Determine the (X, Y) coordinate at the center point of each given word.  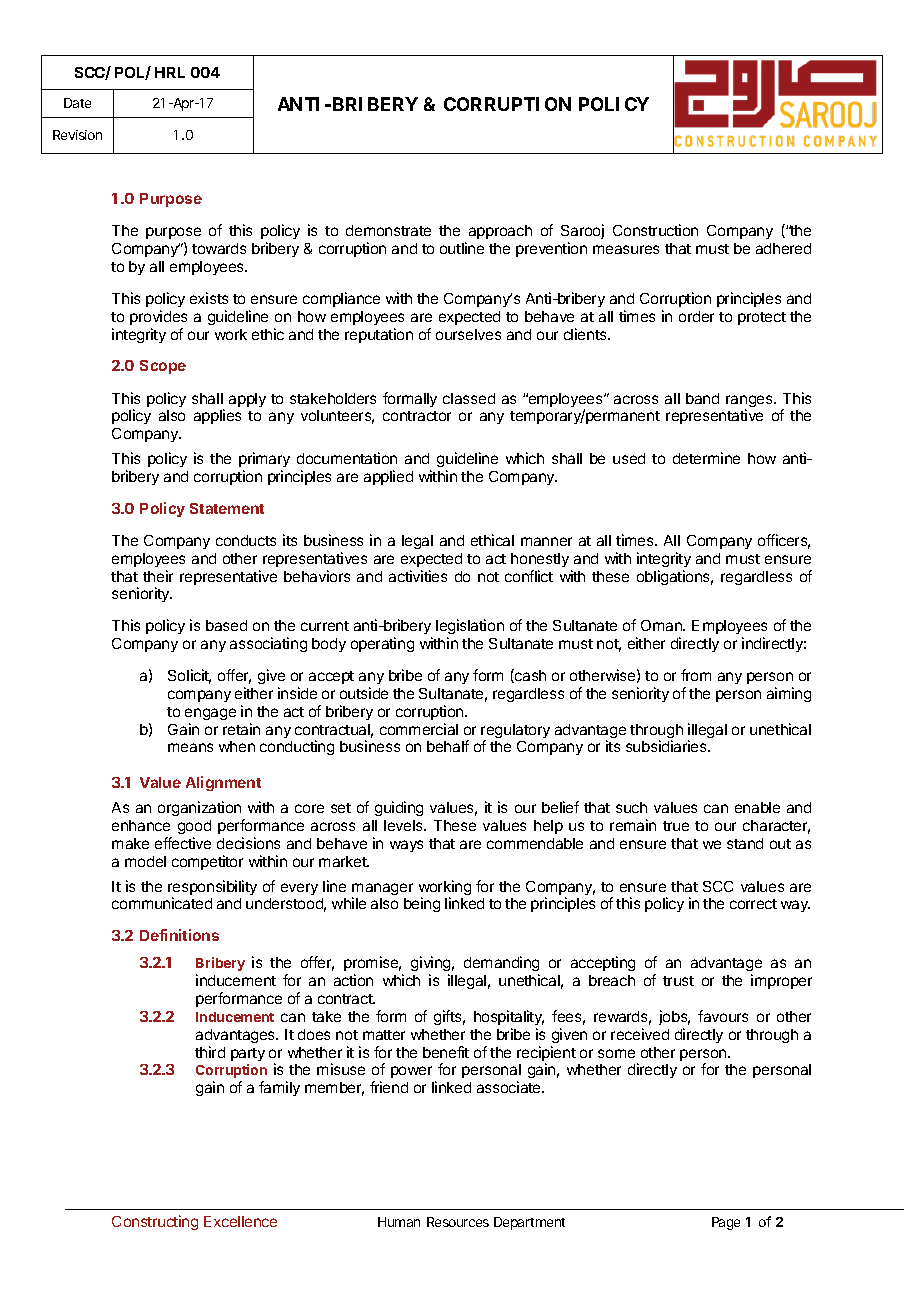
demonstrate (388, 230)
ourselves (468, 334)
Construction (655, 230)
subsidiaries (667, 746)
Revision (77, 135)
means (190, 747)
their (158, 576)
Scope (163, 367)
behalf (448, 746)
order (696, 316)
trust (678, 981)
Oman (662, 625)
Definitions (179, 935)
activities (418, 576)
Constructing (155, 1222)
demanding (501, 965)
